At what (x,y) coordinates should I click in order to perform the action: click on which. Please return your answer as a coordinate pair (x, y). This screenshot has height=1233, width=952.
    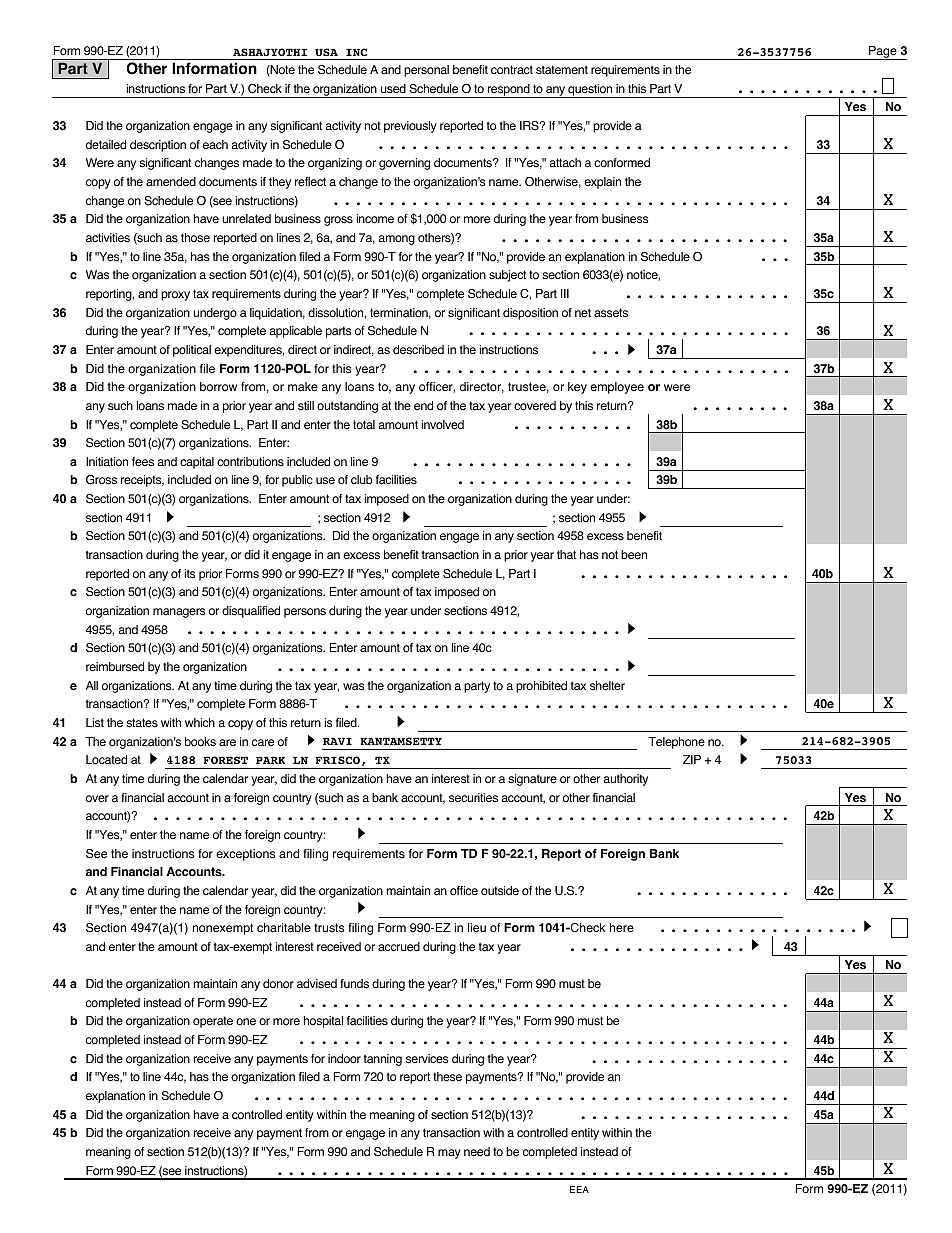
    Looking at the image, I should click on (200, 722).
